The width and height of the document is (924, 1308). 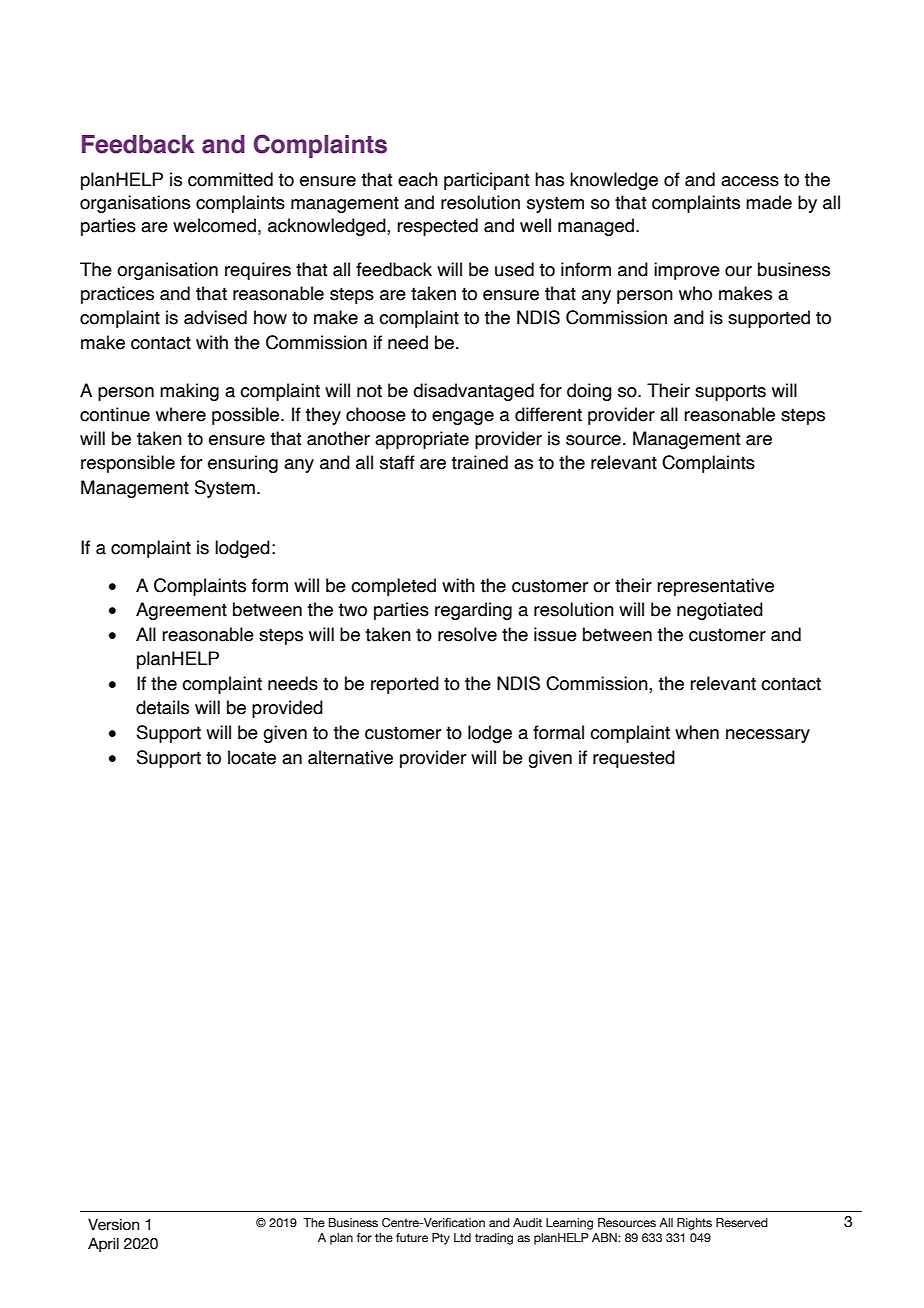 What do you see at coordinates (589, 392) in the document?
I see `doing` at bounding box center [589, 392].
